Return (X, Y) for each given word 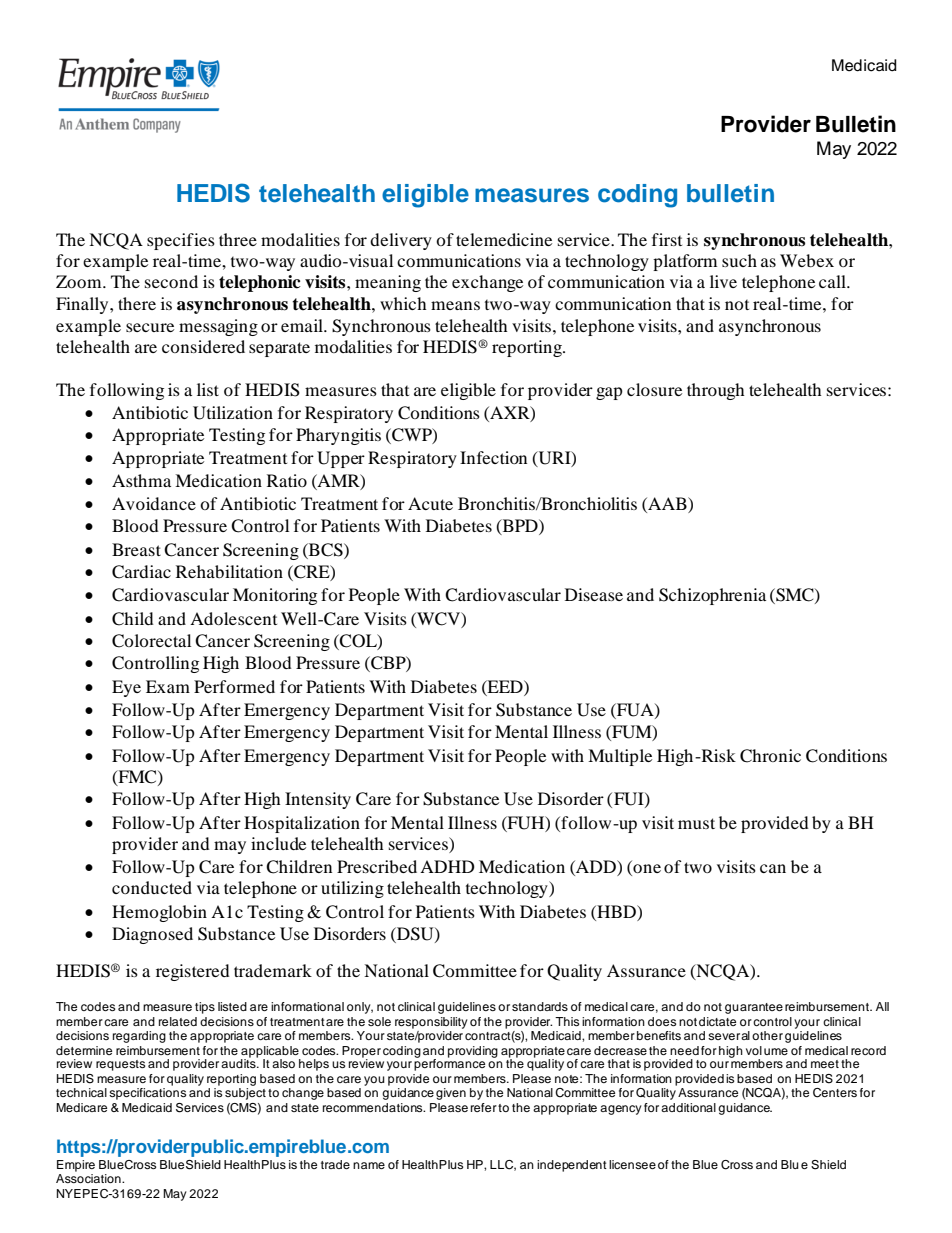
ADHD (447, 866)
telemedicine (504, 239)
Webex (807, 260)
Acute (430, 503)
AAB (667, 503)
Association (89, 1178)
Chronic (770, 756)
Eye (126, 688)
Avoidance (154, 503)
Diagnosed (152, 935)
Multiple (620, 757)
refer (484, 1107)
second (171, 281)
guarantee (754, 1008)
